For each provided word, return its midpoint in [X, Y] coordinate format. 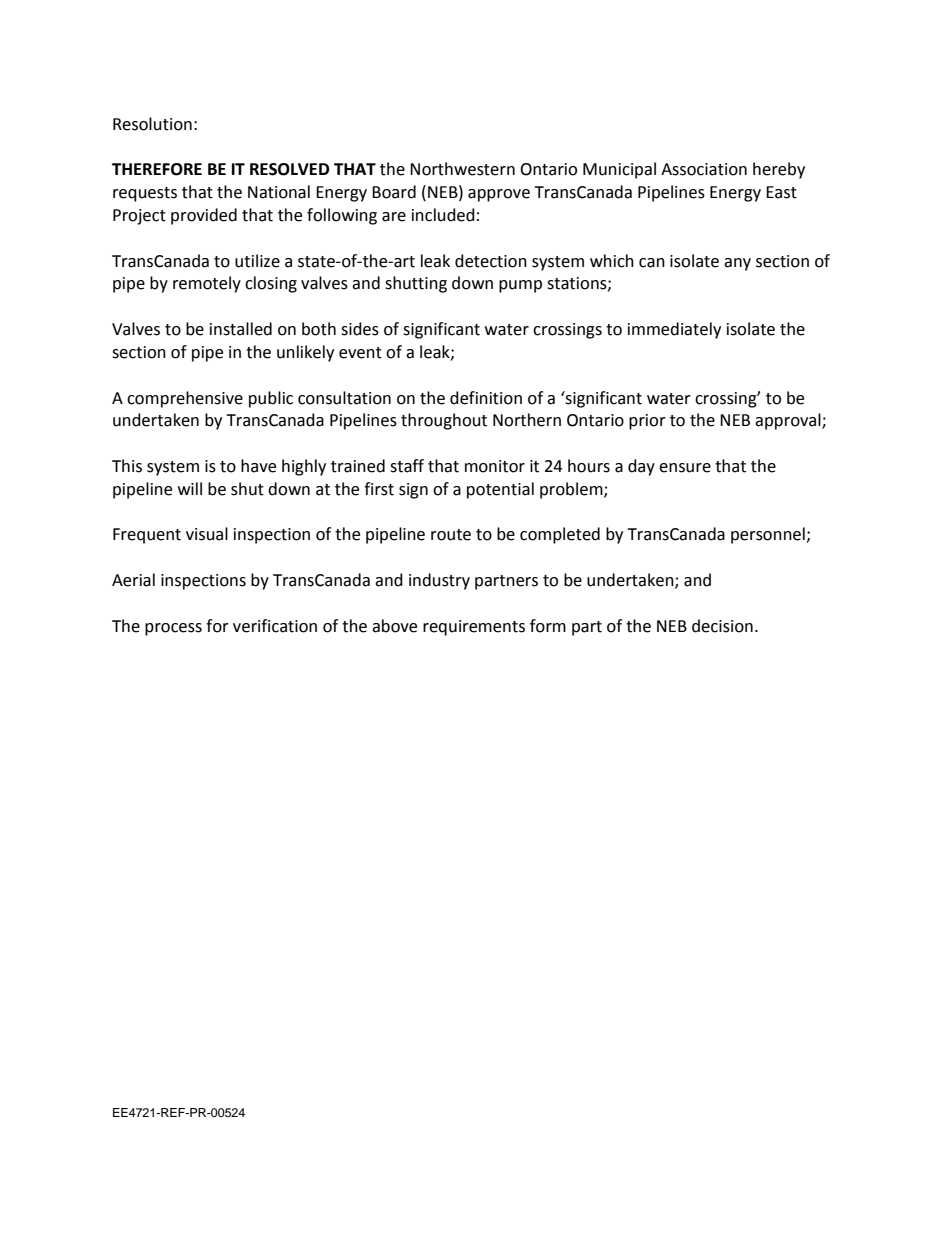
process [173, 629]
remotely [207, 284]
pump [520, 286]
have [258, 466]
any [737, 264]
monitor [495, 466]
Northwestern [462, 169]
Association [704, 169]
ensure [685, 468]
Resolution [152, 124]
